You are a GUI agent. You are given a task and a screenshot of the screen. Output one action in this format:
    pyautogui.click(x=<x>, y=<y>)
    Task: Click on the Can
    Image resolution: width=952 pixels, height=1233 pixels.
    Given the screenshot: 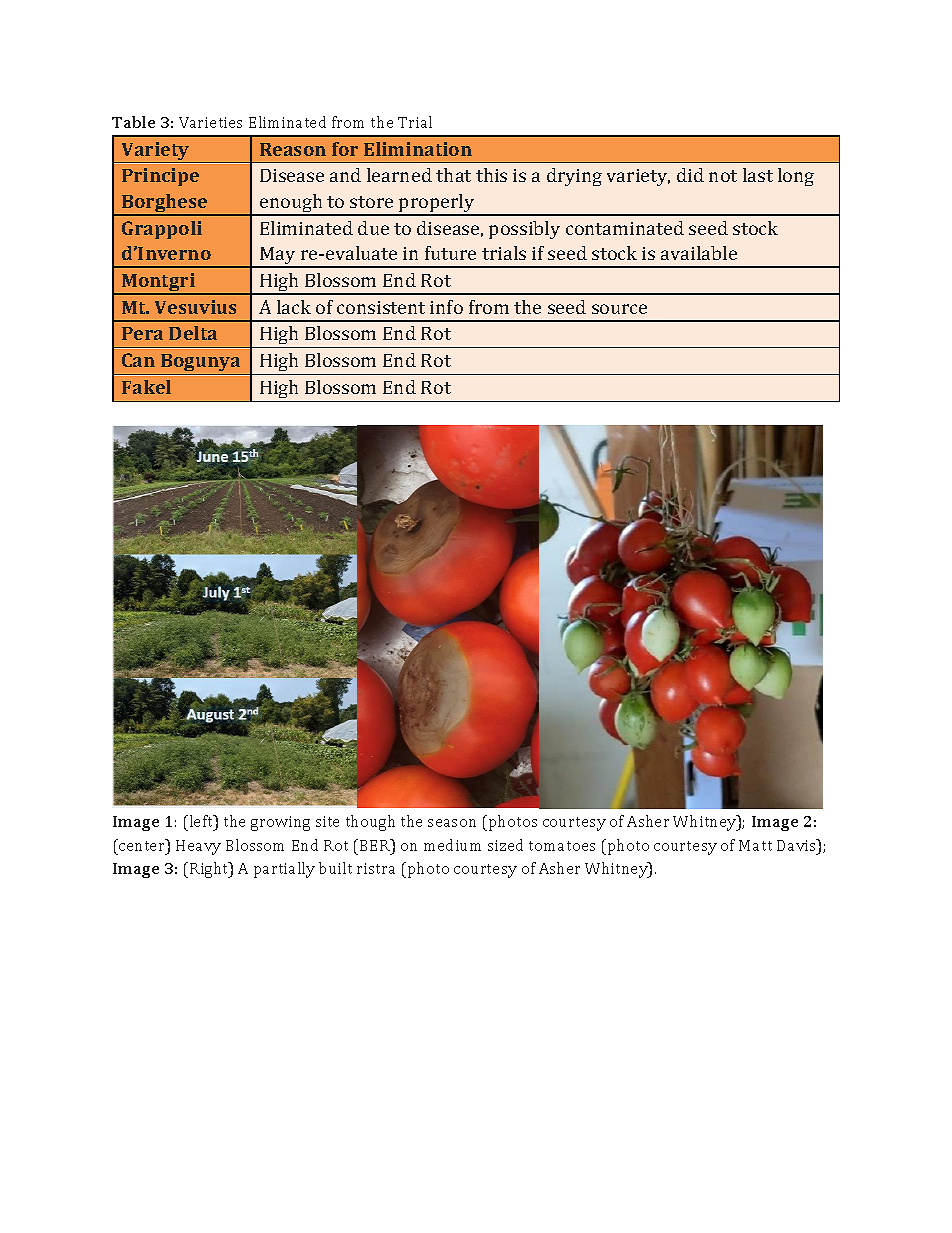 What is the action you would take?
    pyautogui.click(x=138, y=360)
